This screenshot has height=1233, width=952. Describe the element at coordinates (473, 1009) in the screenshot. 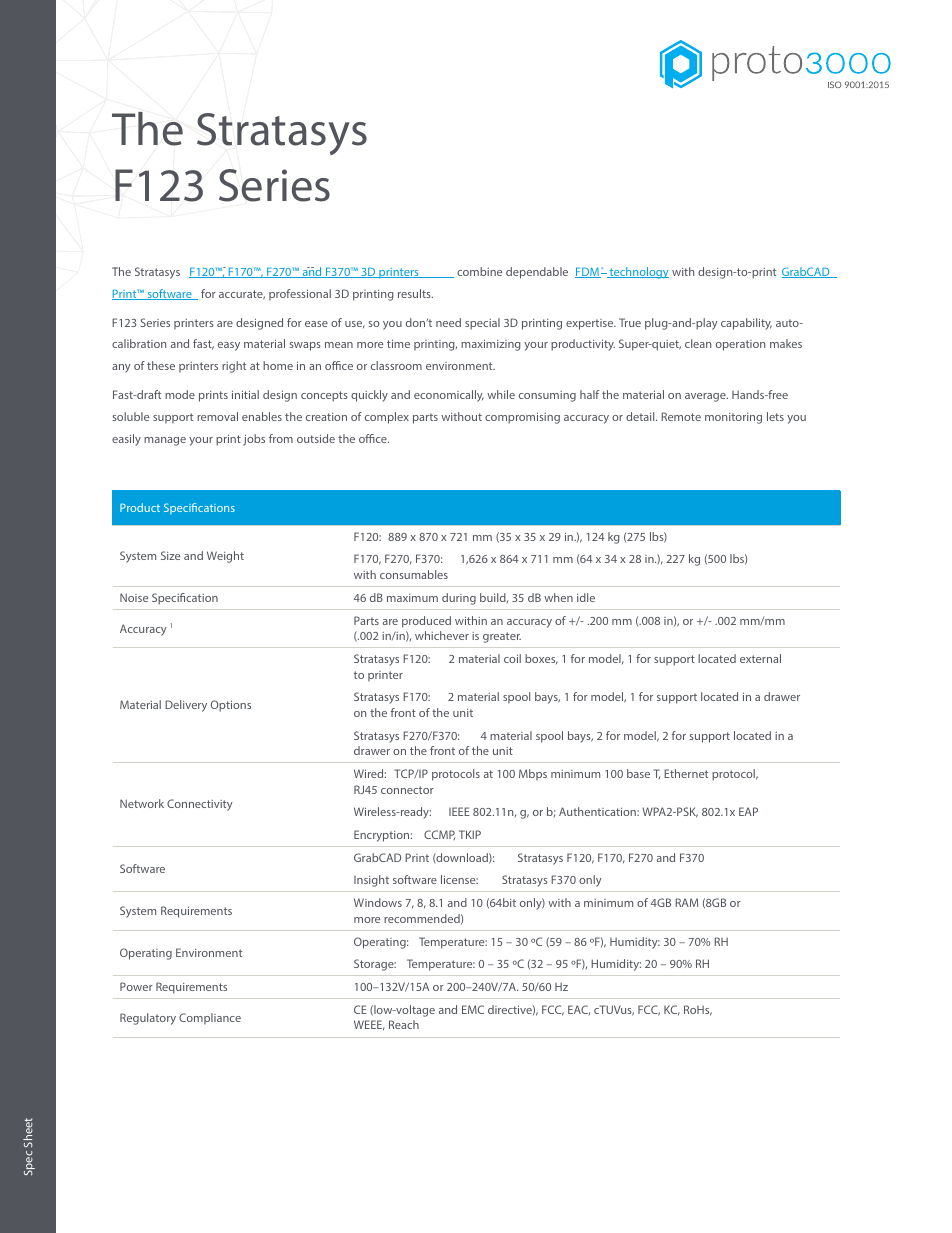

I see `EMC` at that location.
